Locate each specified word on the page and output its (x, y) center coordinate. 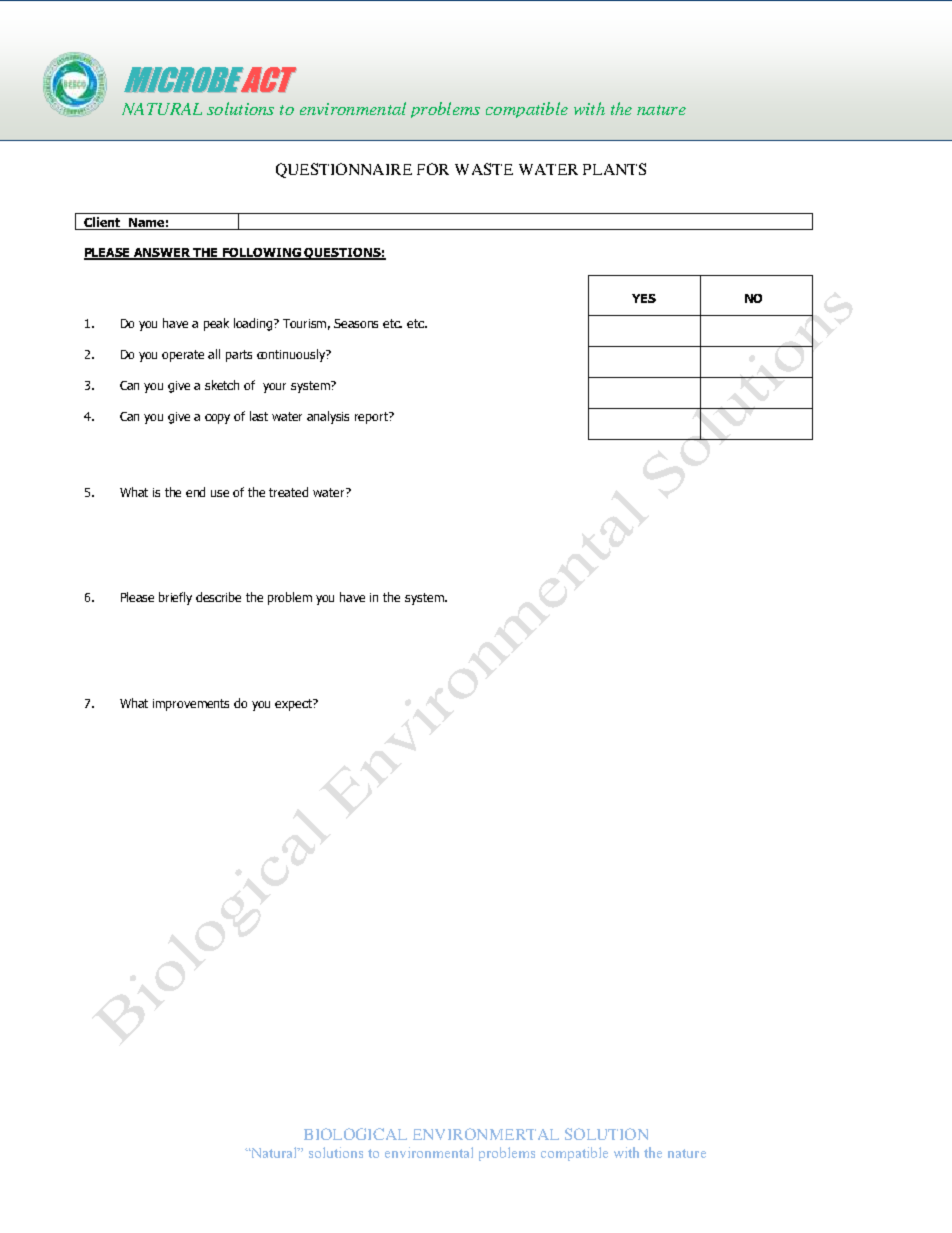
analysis (328, 417)
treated (288, 492)
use (220, 493)
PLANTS (614, 169)
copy (217, 419)
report (372, 418)
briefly (175, 598)
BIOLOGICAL (355, 1134)
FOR (433, 169)
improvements (191, 705)
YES (644, 298)
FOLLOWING (262, 254)
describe (218, 597)
